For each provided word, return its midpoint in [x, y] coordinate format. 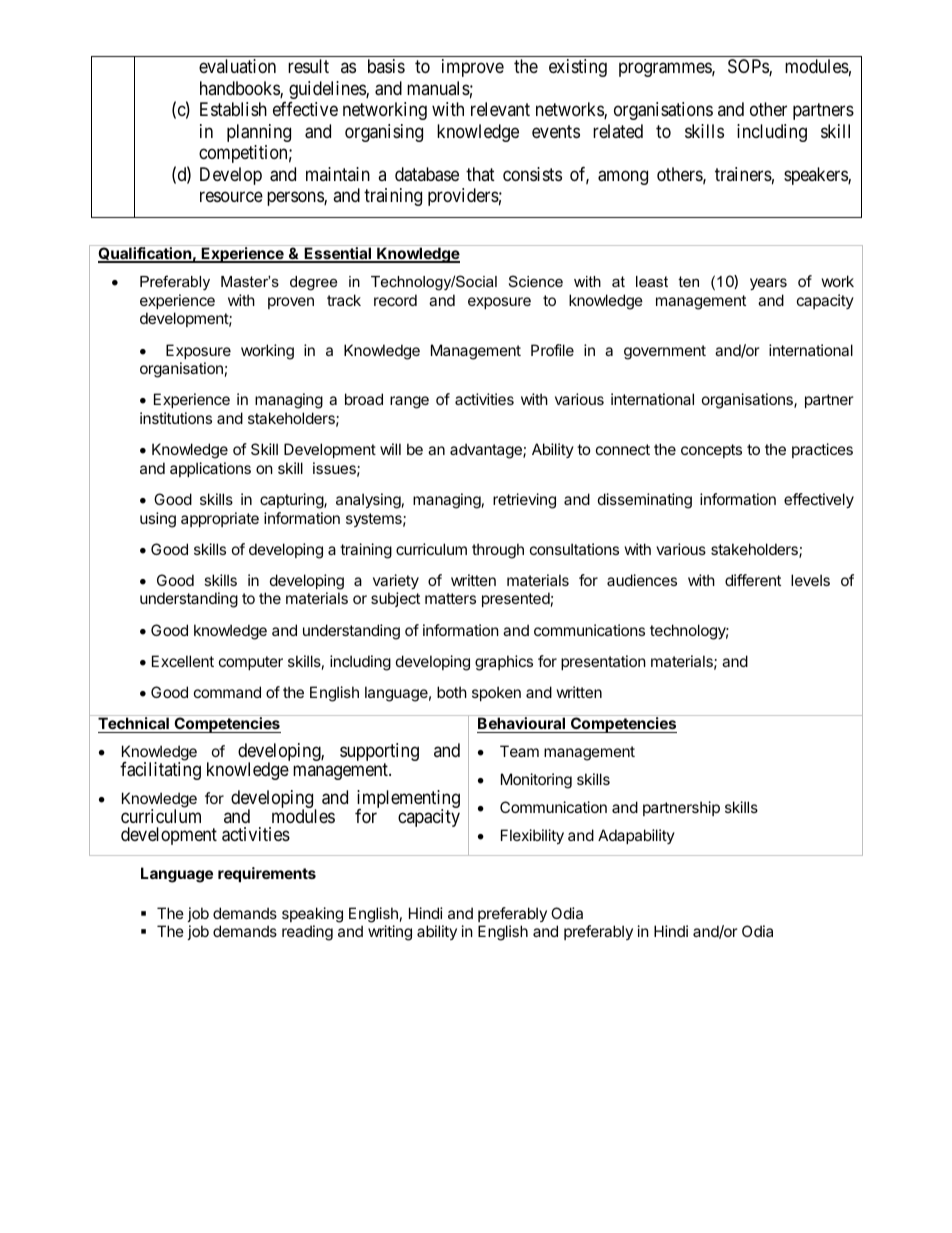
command [227, 692]
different [753, 580]
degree [313, 283]
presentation [603, 662]
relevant [500, 109]
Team [519, 751]
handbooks [240, 89]
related [618, 131]
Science [536, 281]
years [768, 284]
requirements [267, 874]
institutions [176, 418]
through [498, 551]
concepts [711, 451]
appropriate [220, 519]
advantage [487, 451]
